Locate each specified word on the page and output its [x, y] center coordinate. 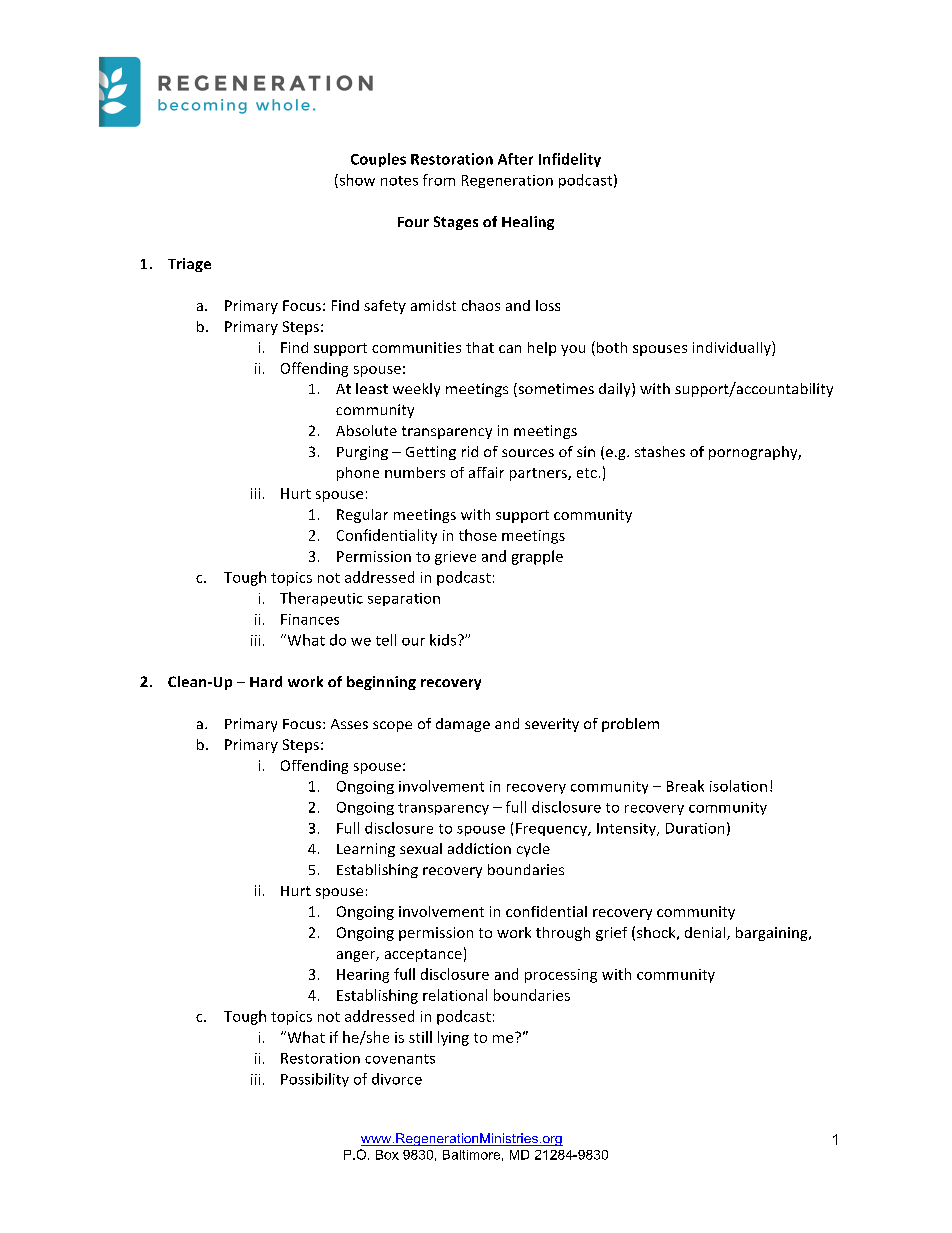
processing [561, 976]
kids [443, 640]
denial [706, 933]
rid [470, 451]
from [439, 180]
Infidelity [570, 160]
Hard [266, 681]
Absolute [366, 430]
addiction [479, 848]
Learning [366, 850]
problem [630, 725]
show [356, 181]
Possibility [315, 1080]
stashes [660, 451]
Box [387, 1155]
